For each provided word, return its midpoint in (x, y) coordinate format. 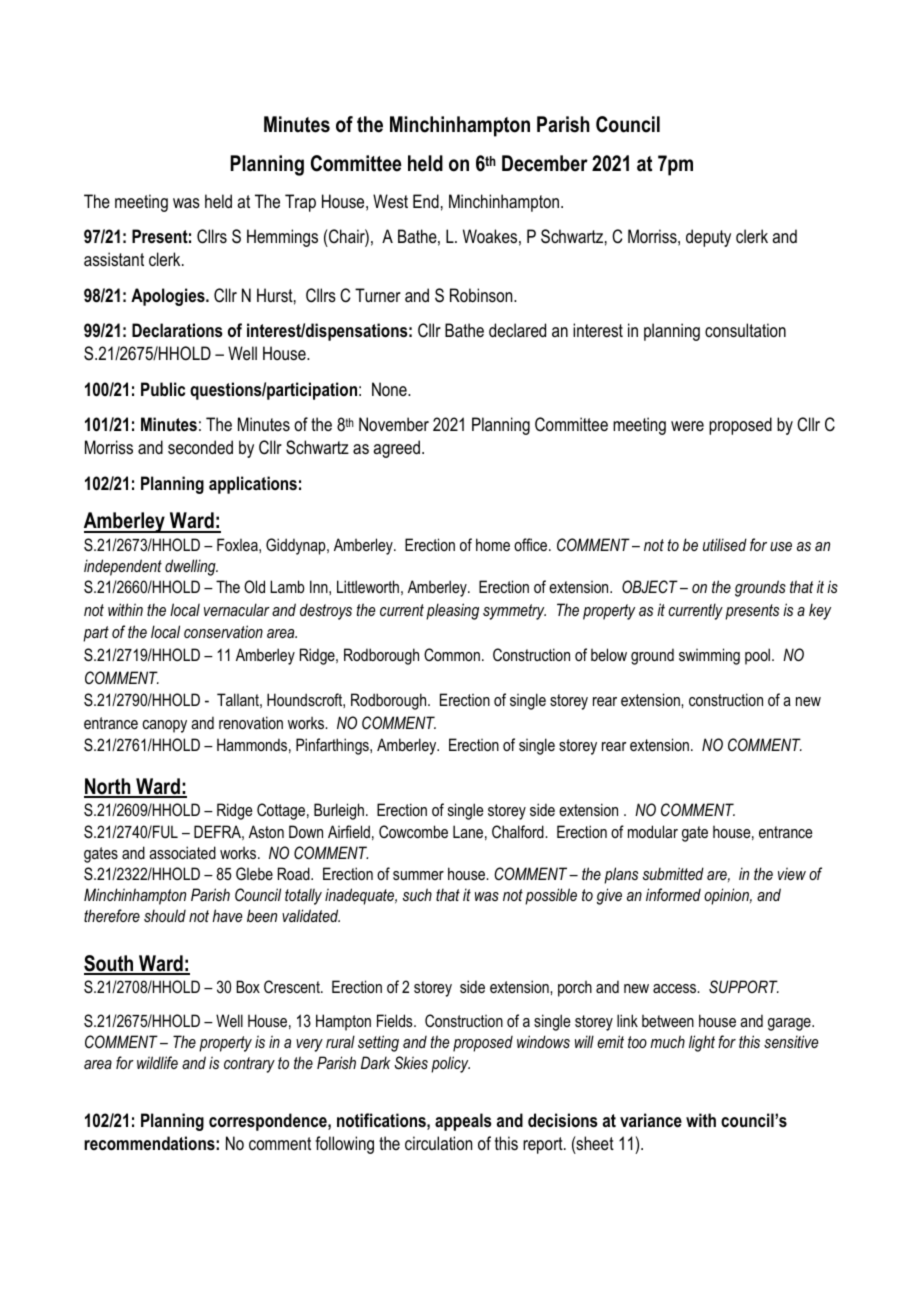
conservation (223, 631)
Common (452, 654)
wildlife (157, 1062)
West (390, 201)
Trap (300, 203)
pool (759, 656)
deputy (708, 238)
